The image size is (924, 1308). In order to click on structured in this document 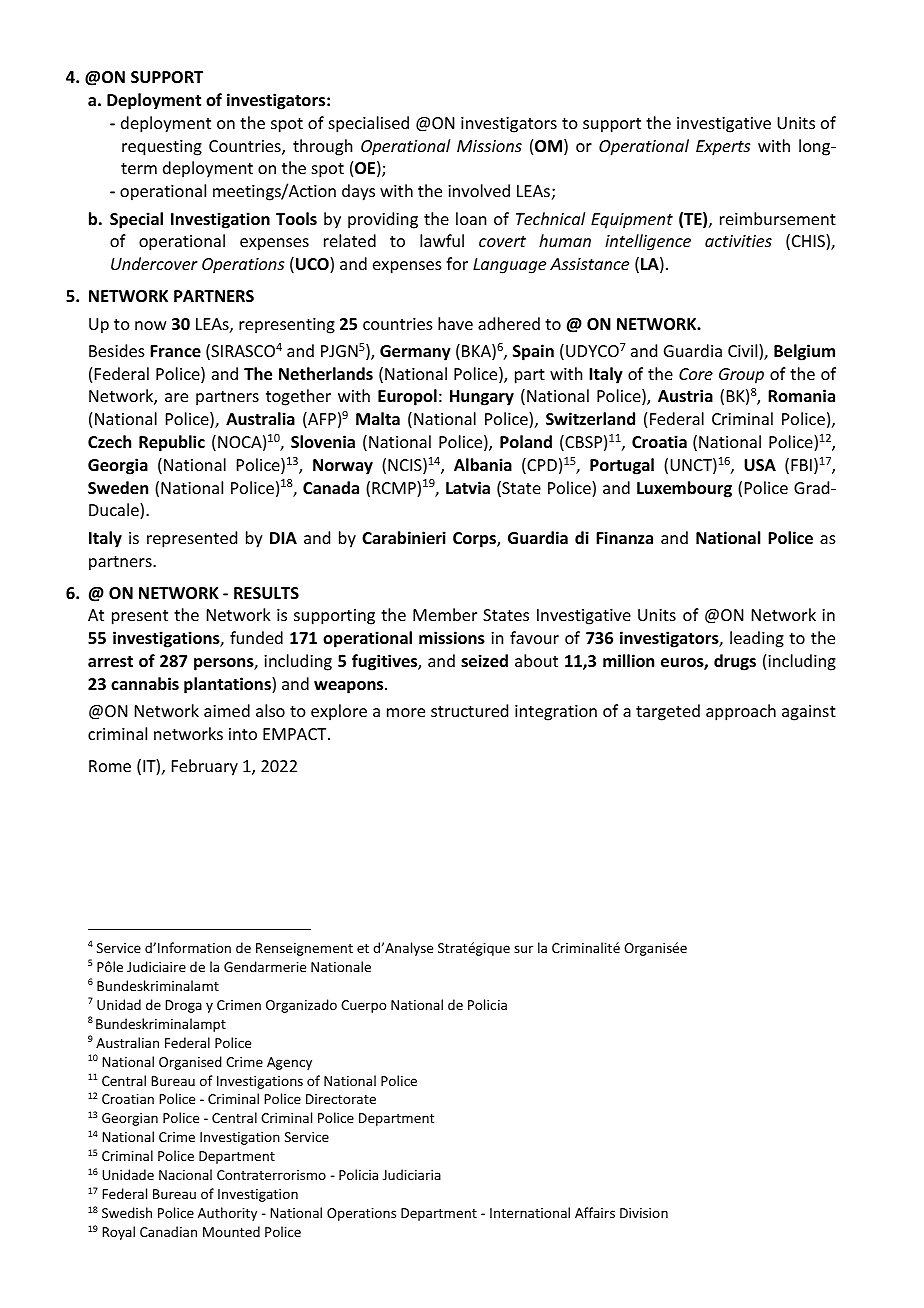, I will do `click(469, 710)`.
